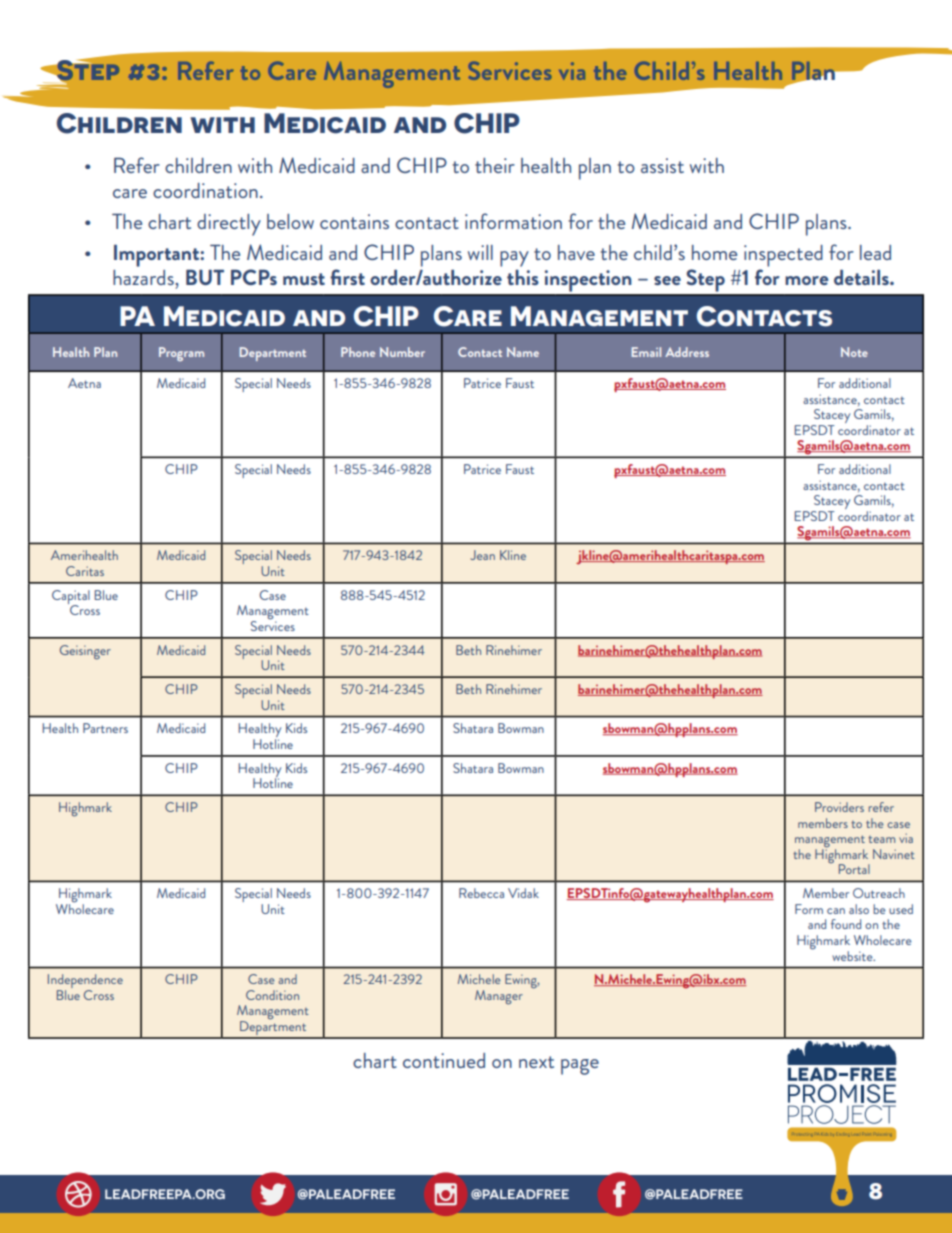 Image resolution: width=952 pixels, height=1233 pixels. Describe the element at coordinates (495, 165) in the image. I see `their` at that location.
